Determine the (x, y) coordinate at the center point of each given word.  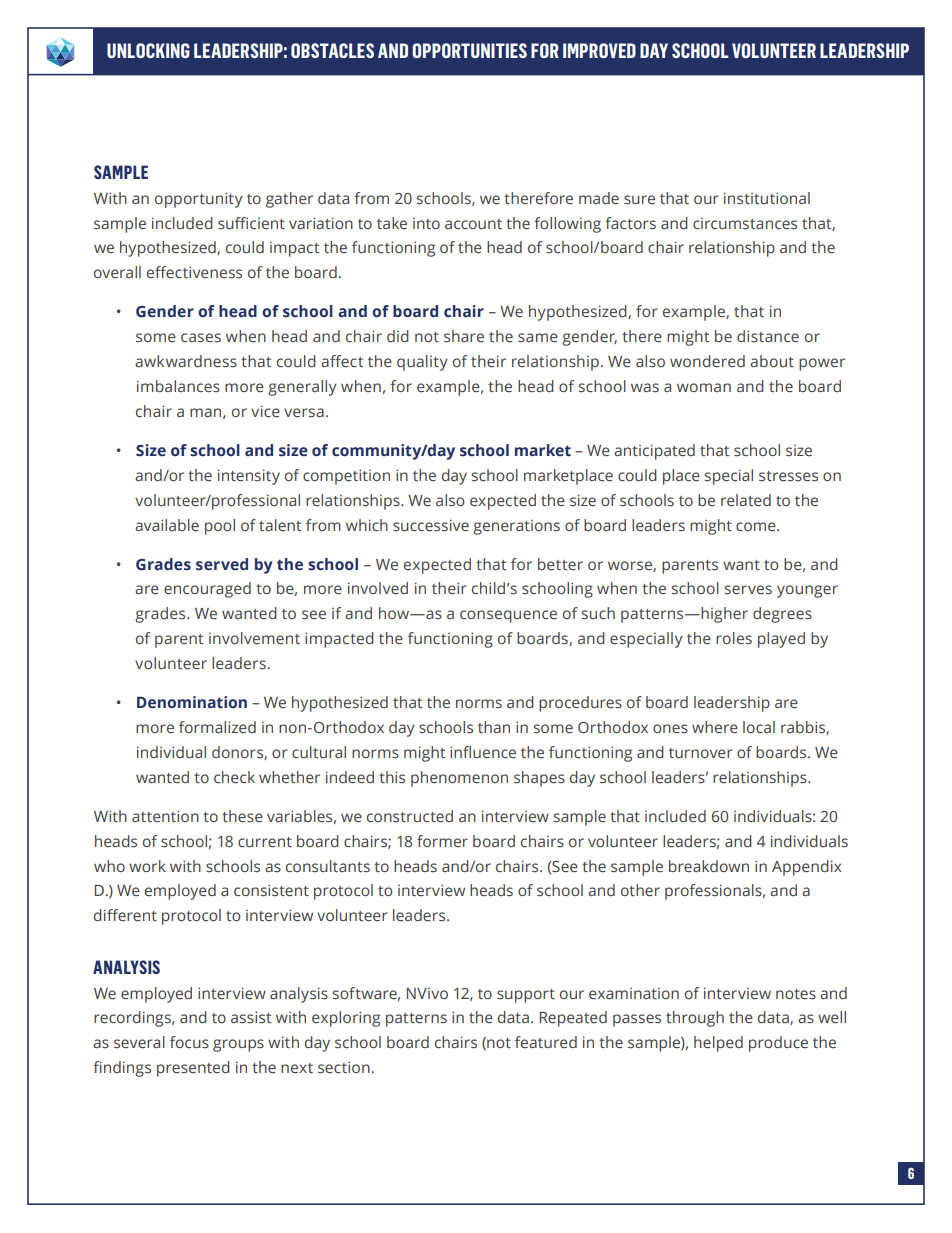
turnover (701, 753)
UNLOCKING (148, 50)
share (464, 336)
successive (431, 525)
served (222, 564)
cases (201, 338)
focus (189, 1042)
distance (768, 336)
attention (165, 816)
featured (546, 1042)
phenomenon (459, 779)
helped (718, 1044)
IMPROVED (599, 50)
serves (748, 590)
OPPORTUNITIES (469, 50)
